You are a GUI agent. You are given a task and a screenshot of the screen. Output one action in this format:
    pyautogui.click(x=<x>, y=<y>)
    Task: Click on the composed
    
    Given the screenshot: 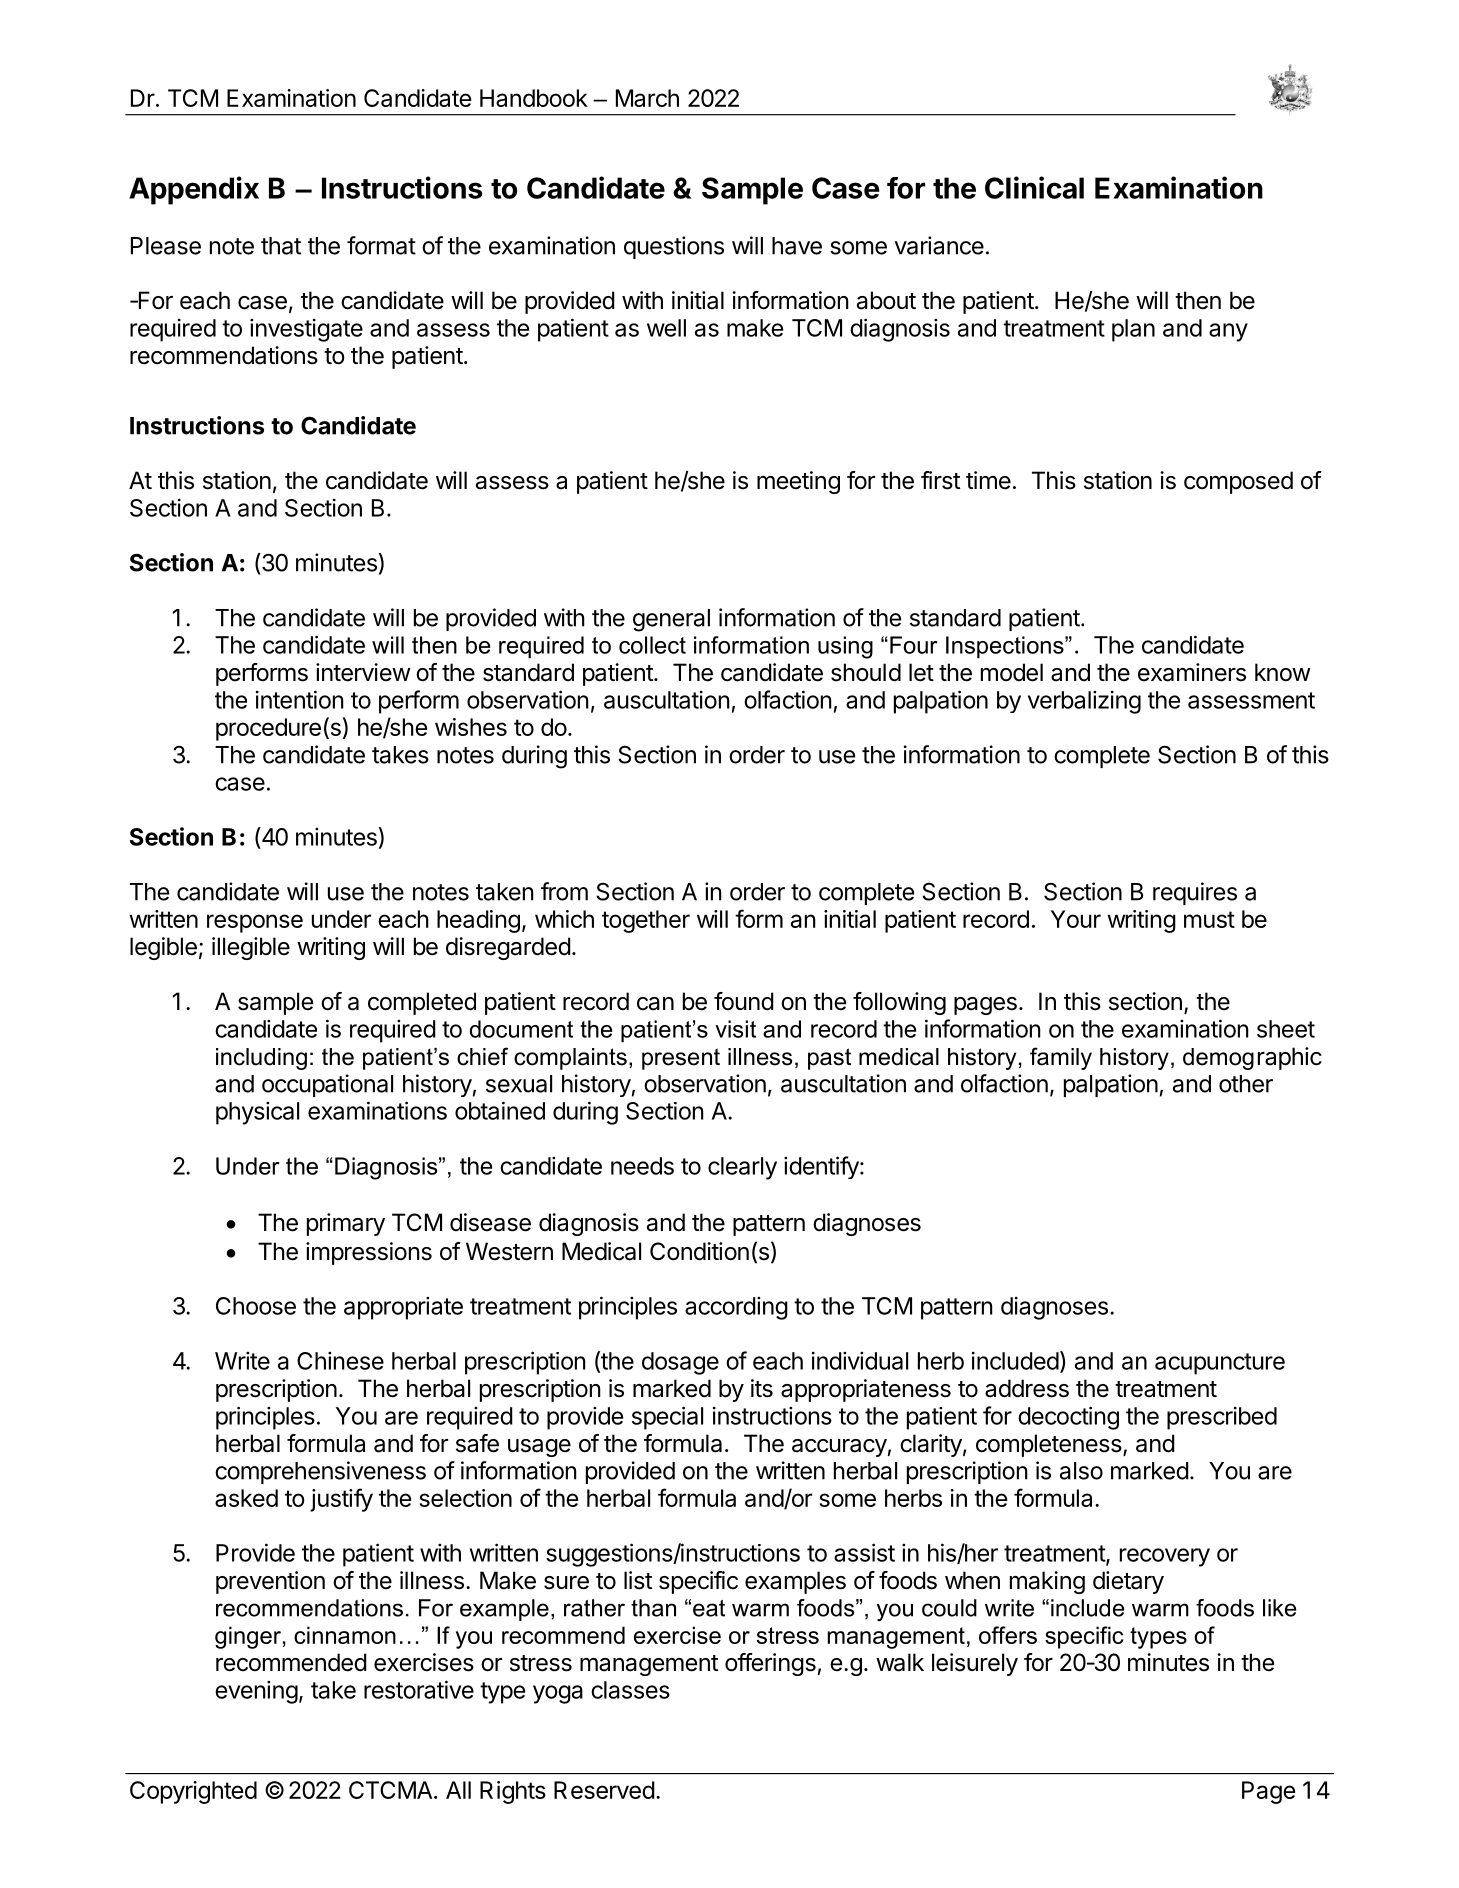 What is the action you would take?
    pyautogui.click(x=1238, y=482)
